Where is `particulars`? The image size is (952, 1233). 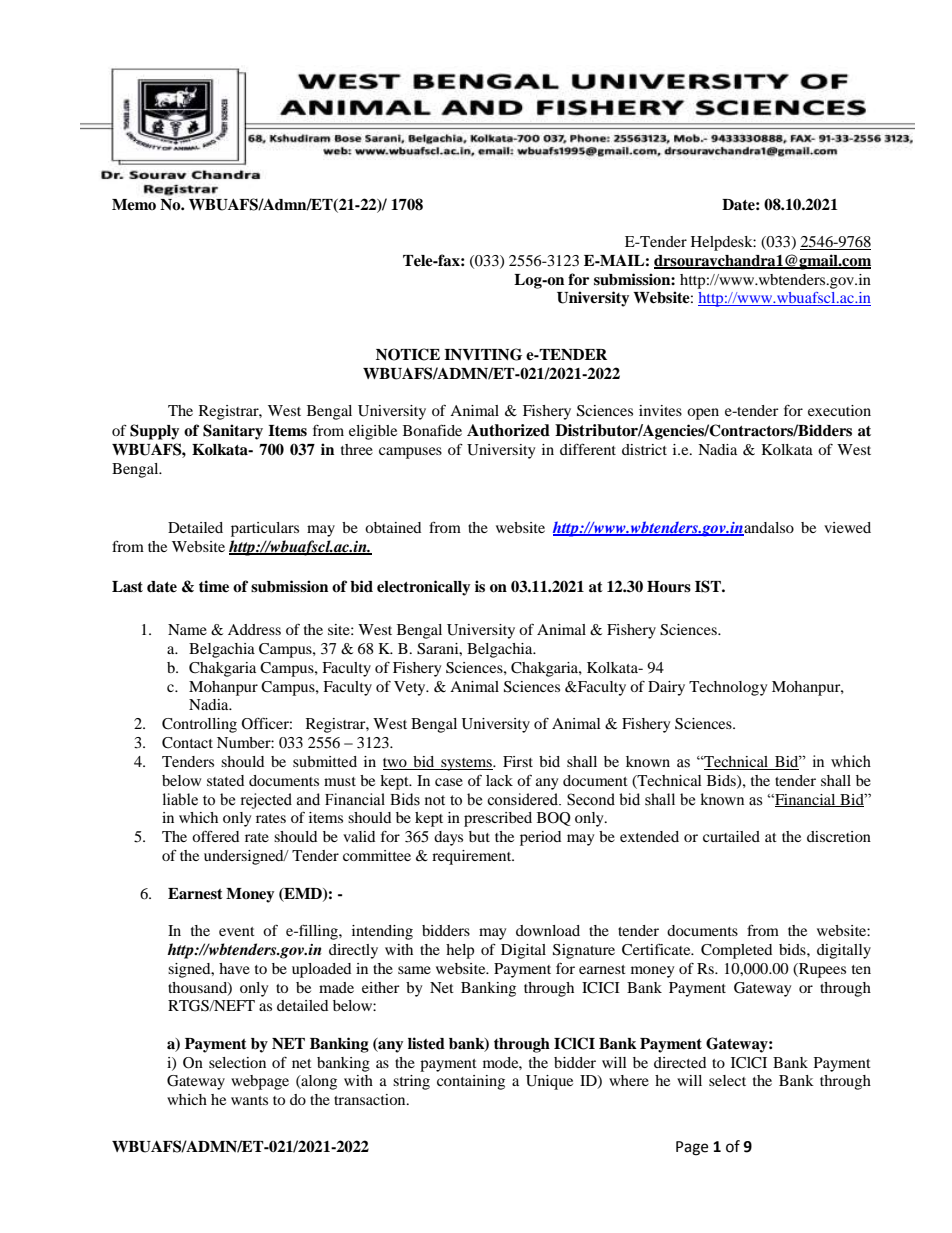 particulars is located at coordinates (265, 529).
